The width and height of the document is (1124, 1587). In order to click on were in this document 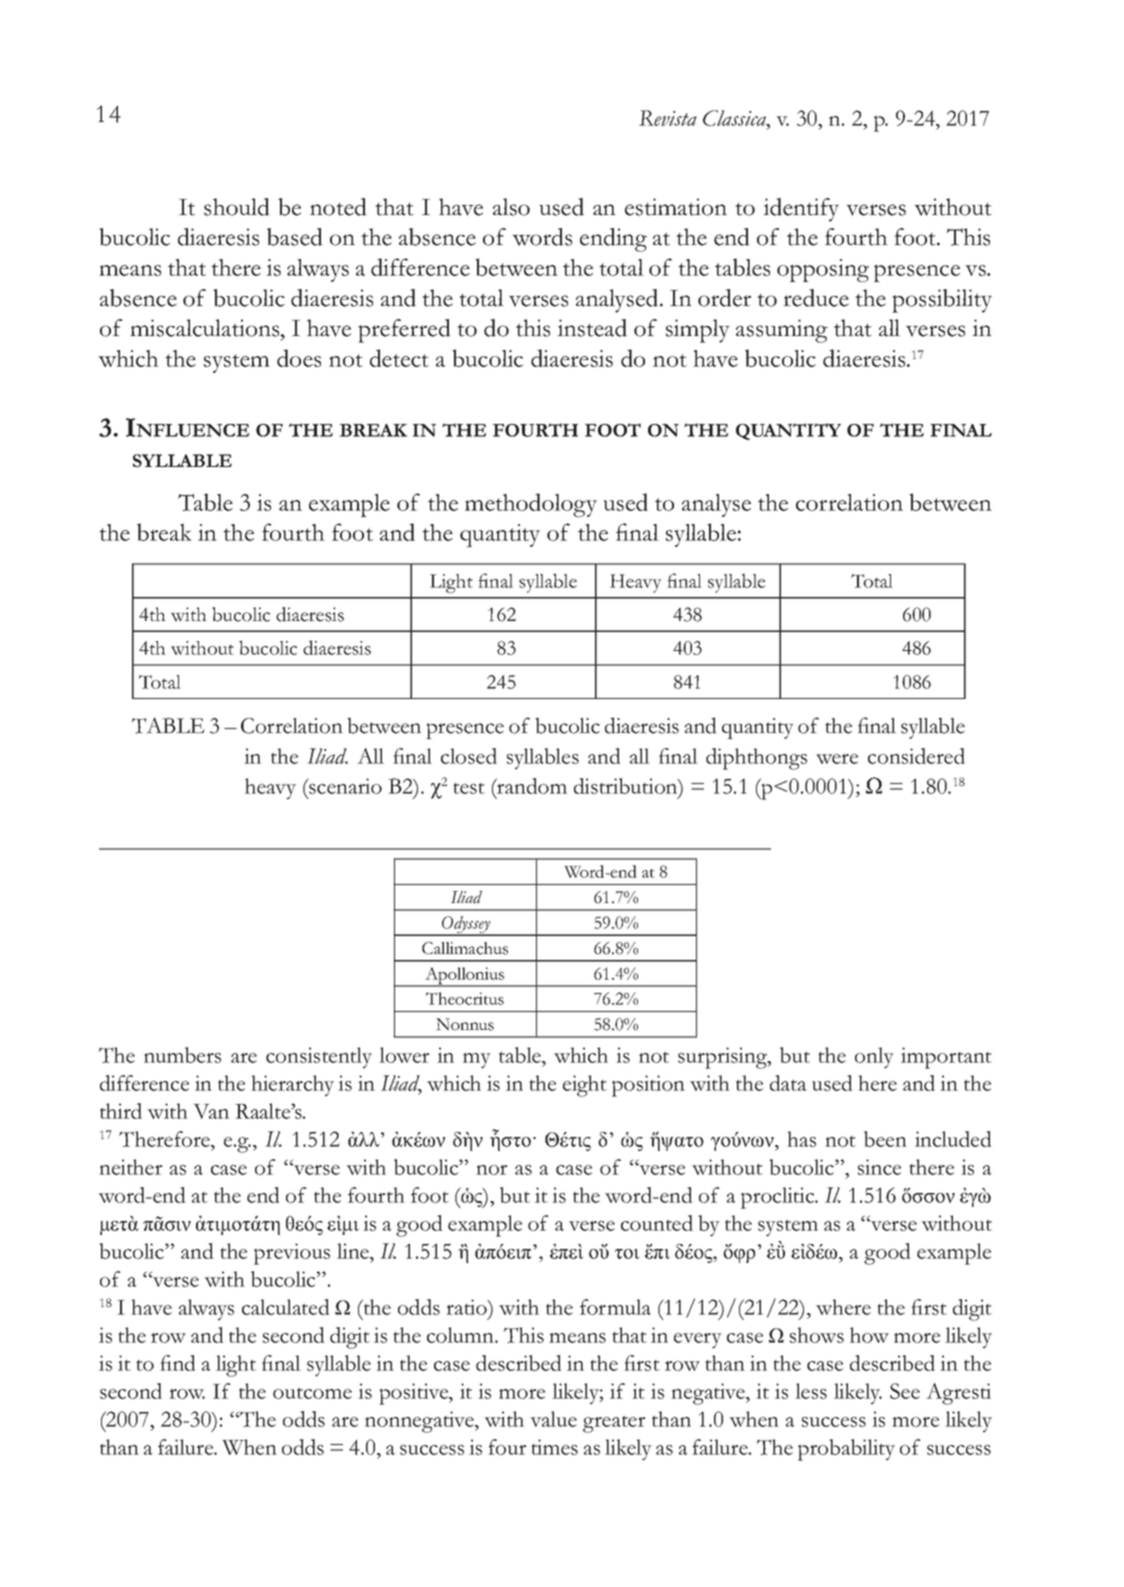, I will do `click(837, 759)`.
